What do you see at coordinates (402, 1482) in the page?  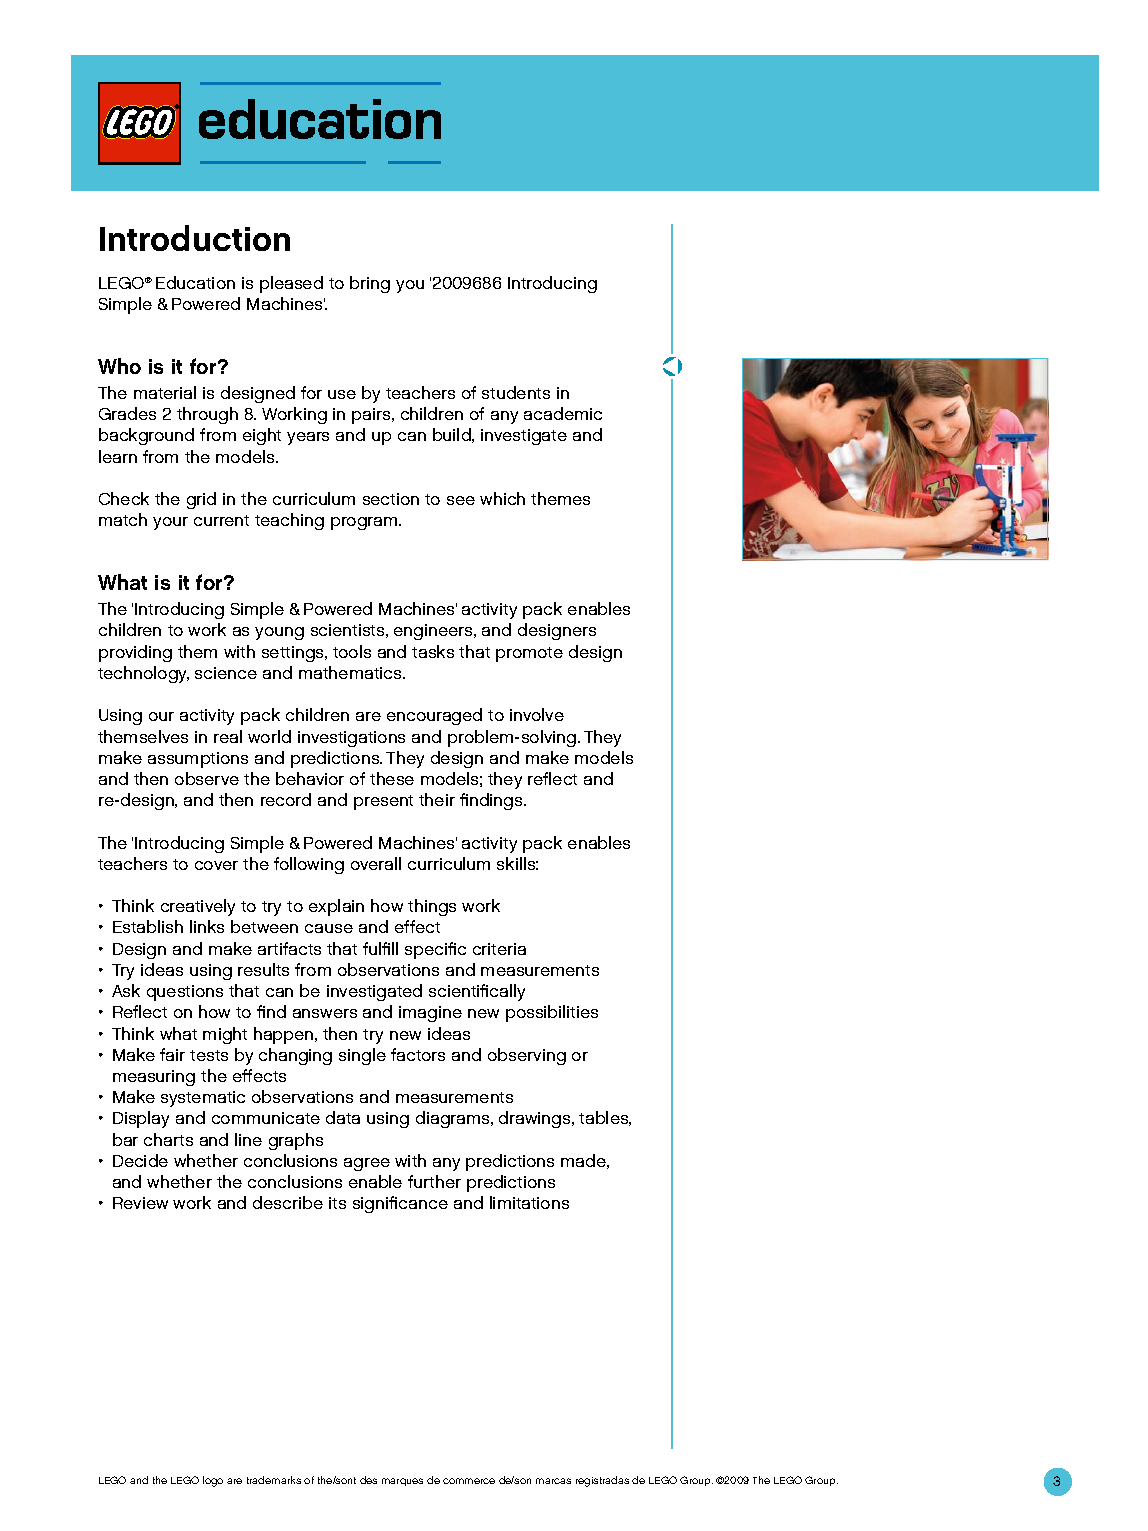 I see `marques` at bounding box center [402, 1482].
